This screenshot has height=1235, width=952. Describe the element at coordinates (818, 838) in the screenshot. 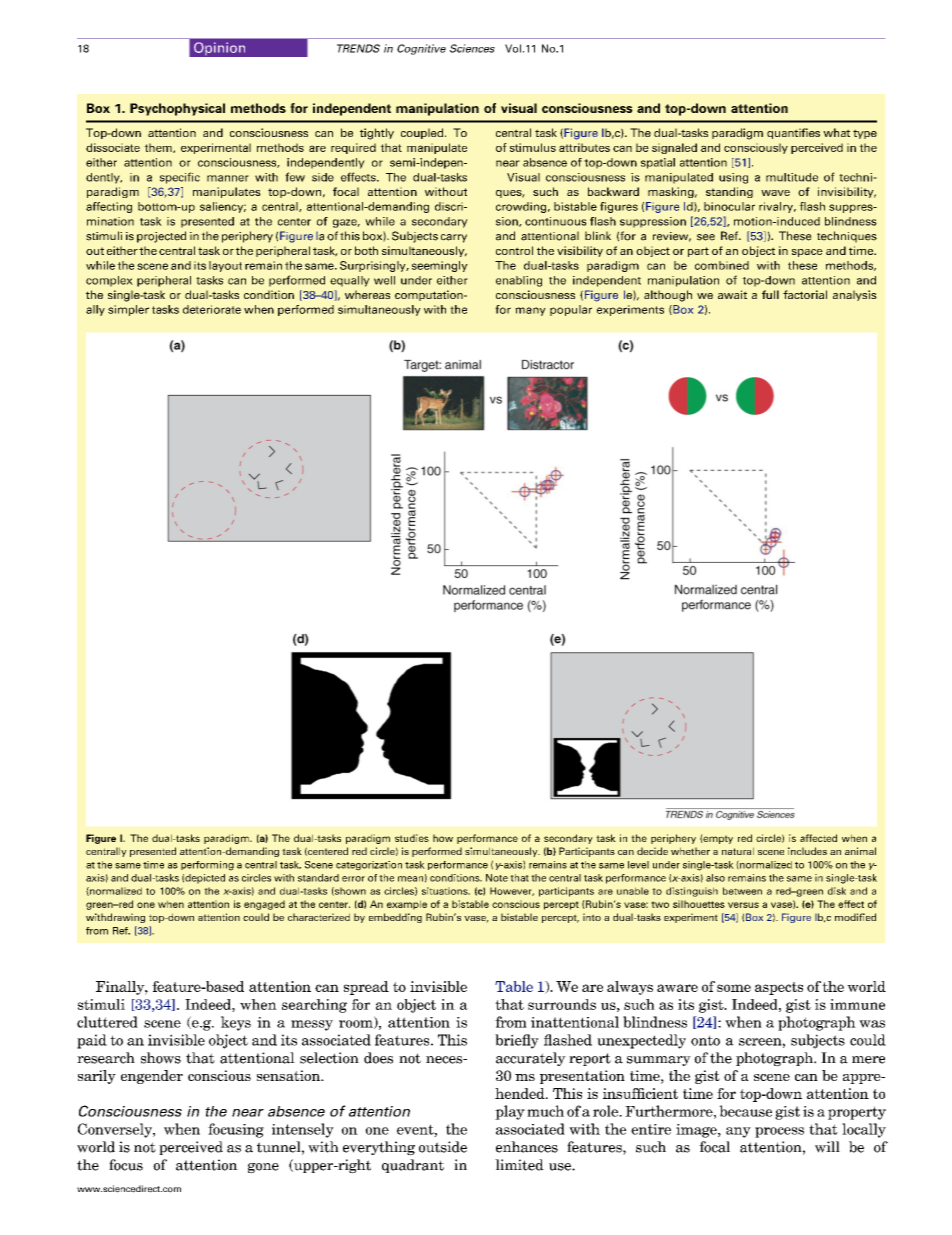

I see `affected` at that location.
